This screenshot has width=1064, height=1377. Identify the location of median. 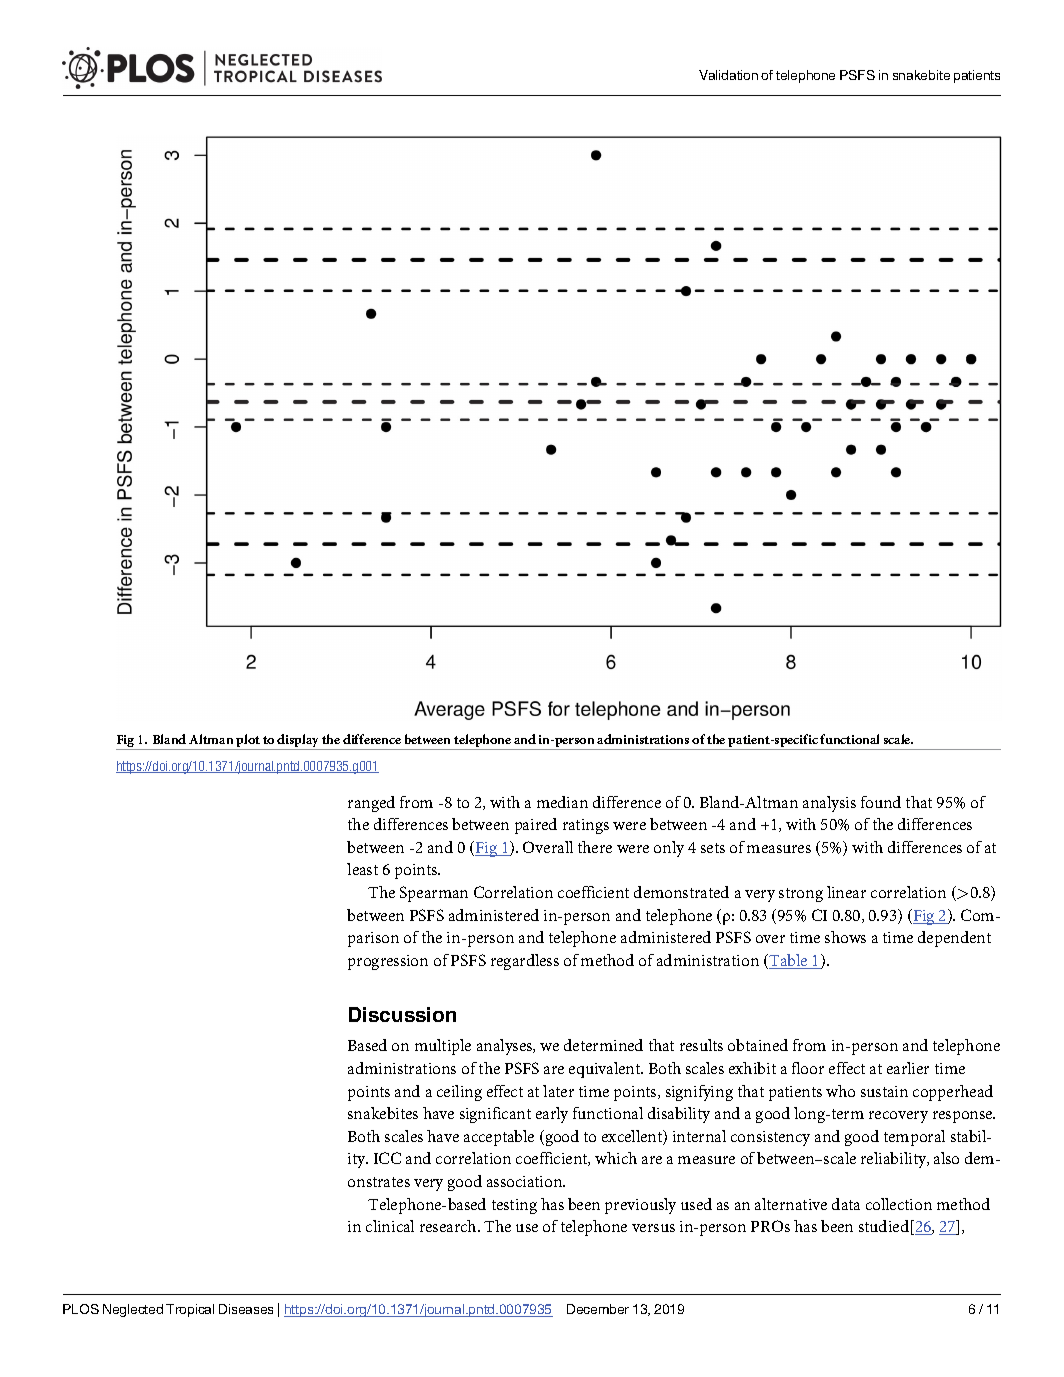
(562, 802).
